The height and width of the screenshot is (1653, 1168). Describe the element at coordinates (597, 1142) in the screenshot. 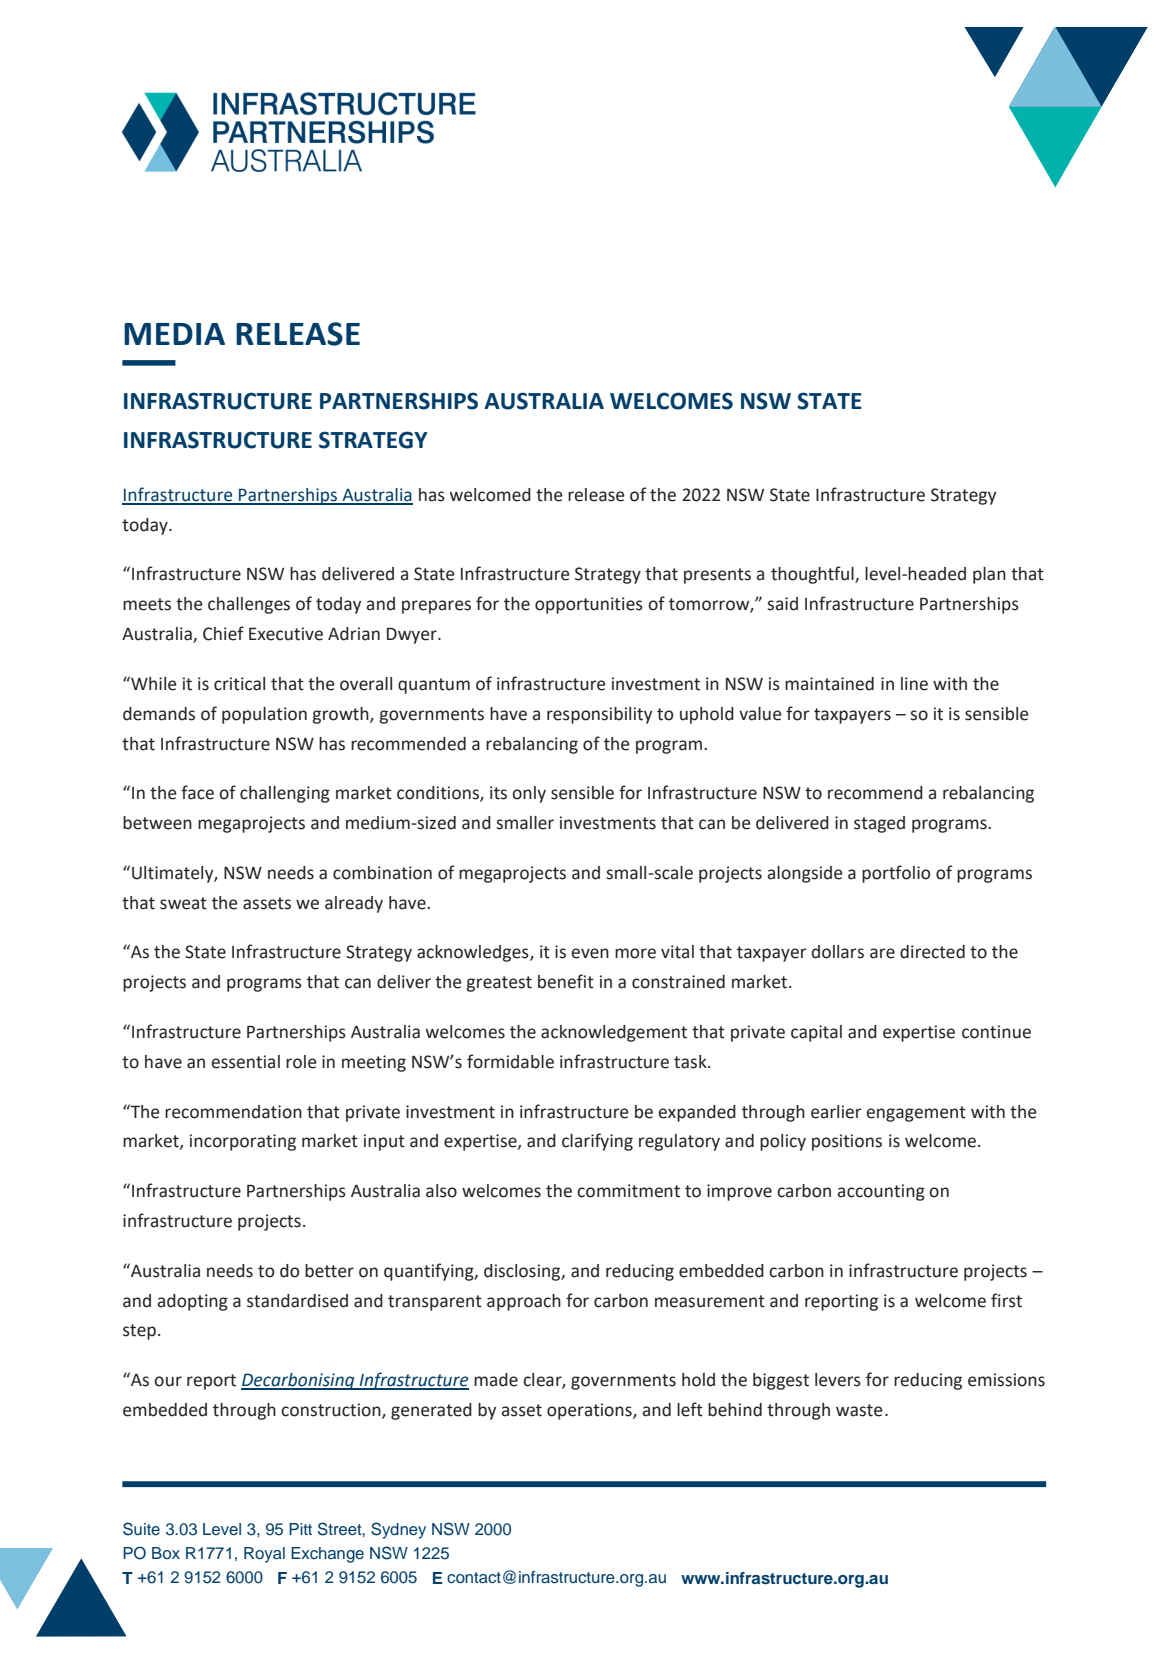

I see `clarifying` at that location.
